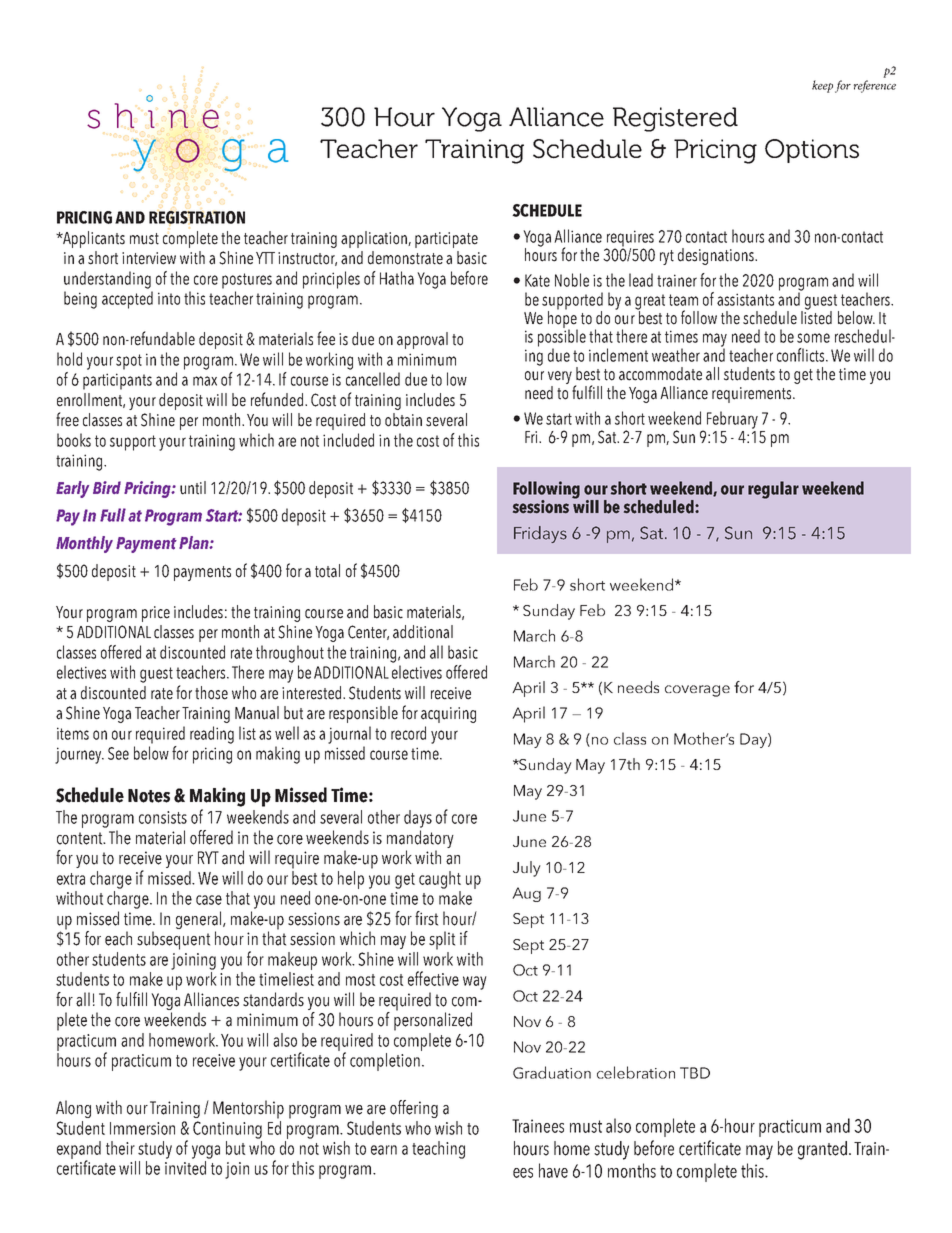  What do you see at coordinates (446, 240) in the document?
I see `participate` at bounding box center [446, 240].
